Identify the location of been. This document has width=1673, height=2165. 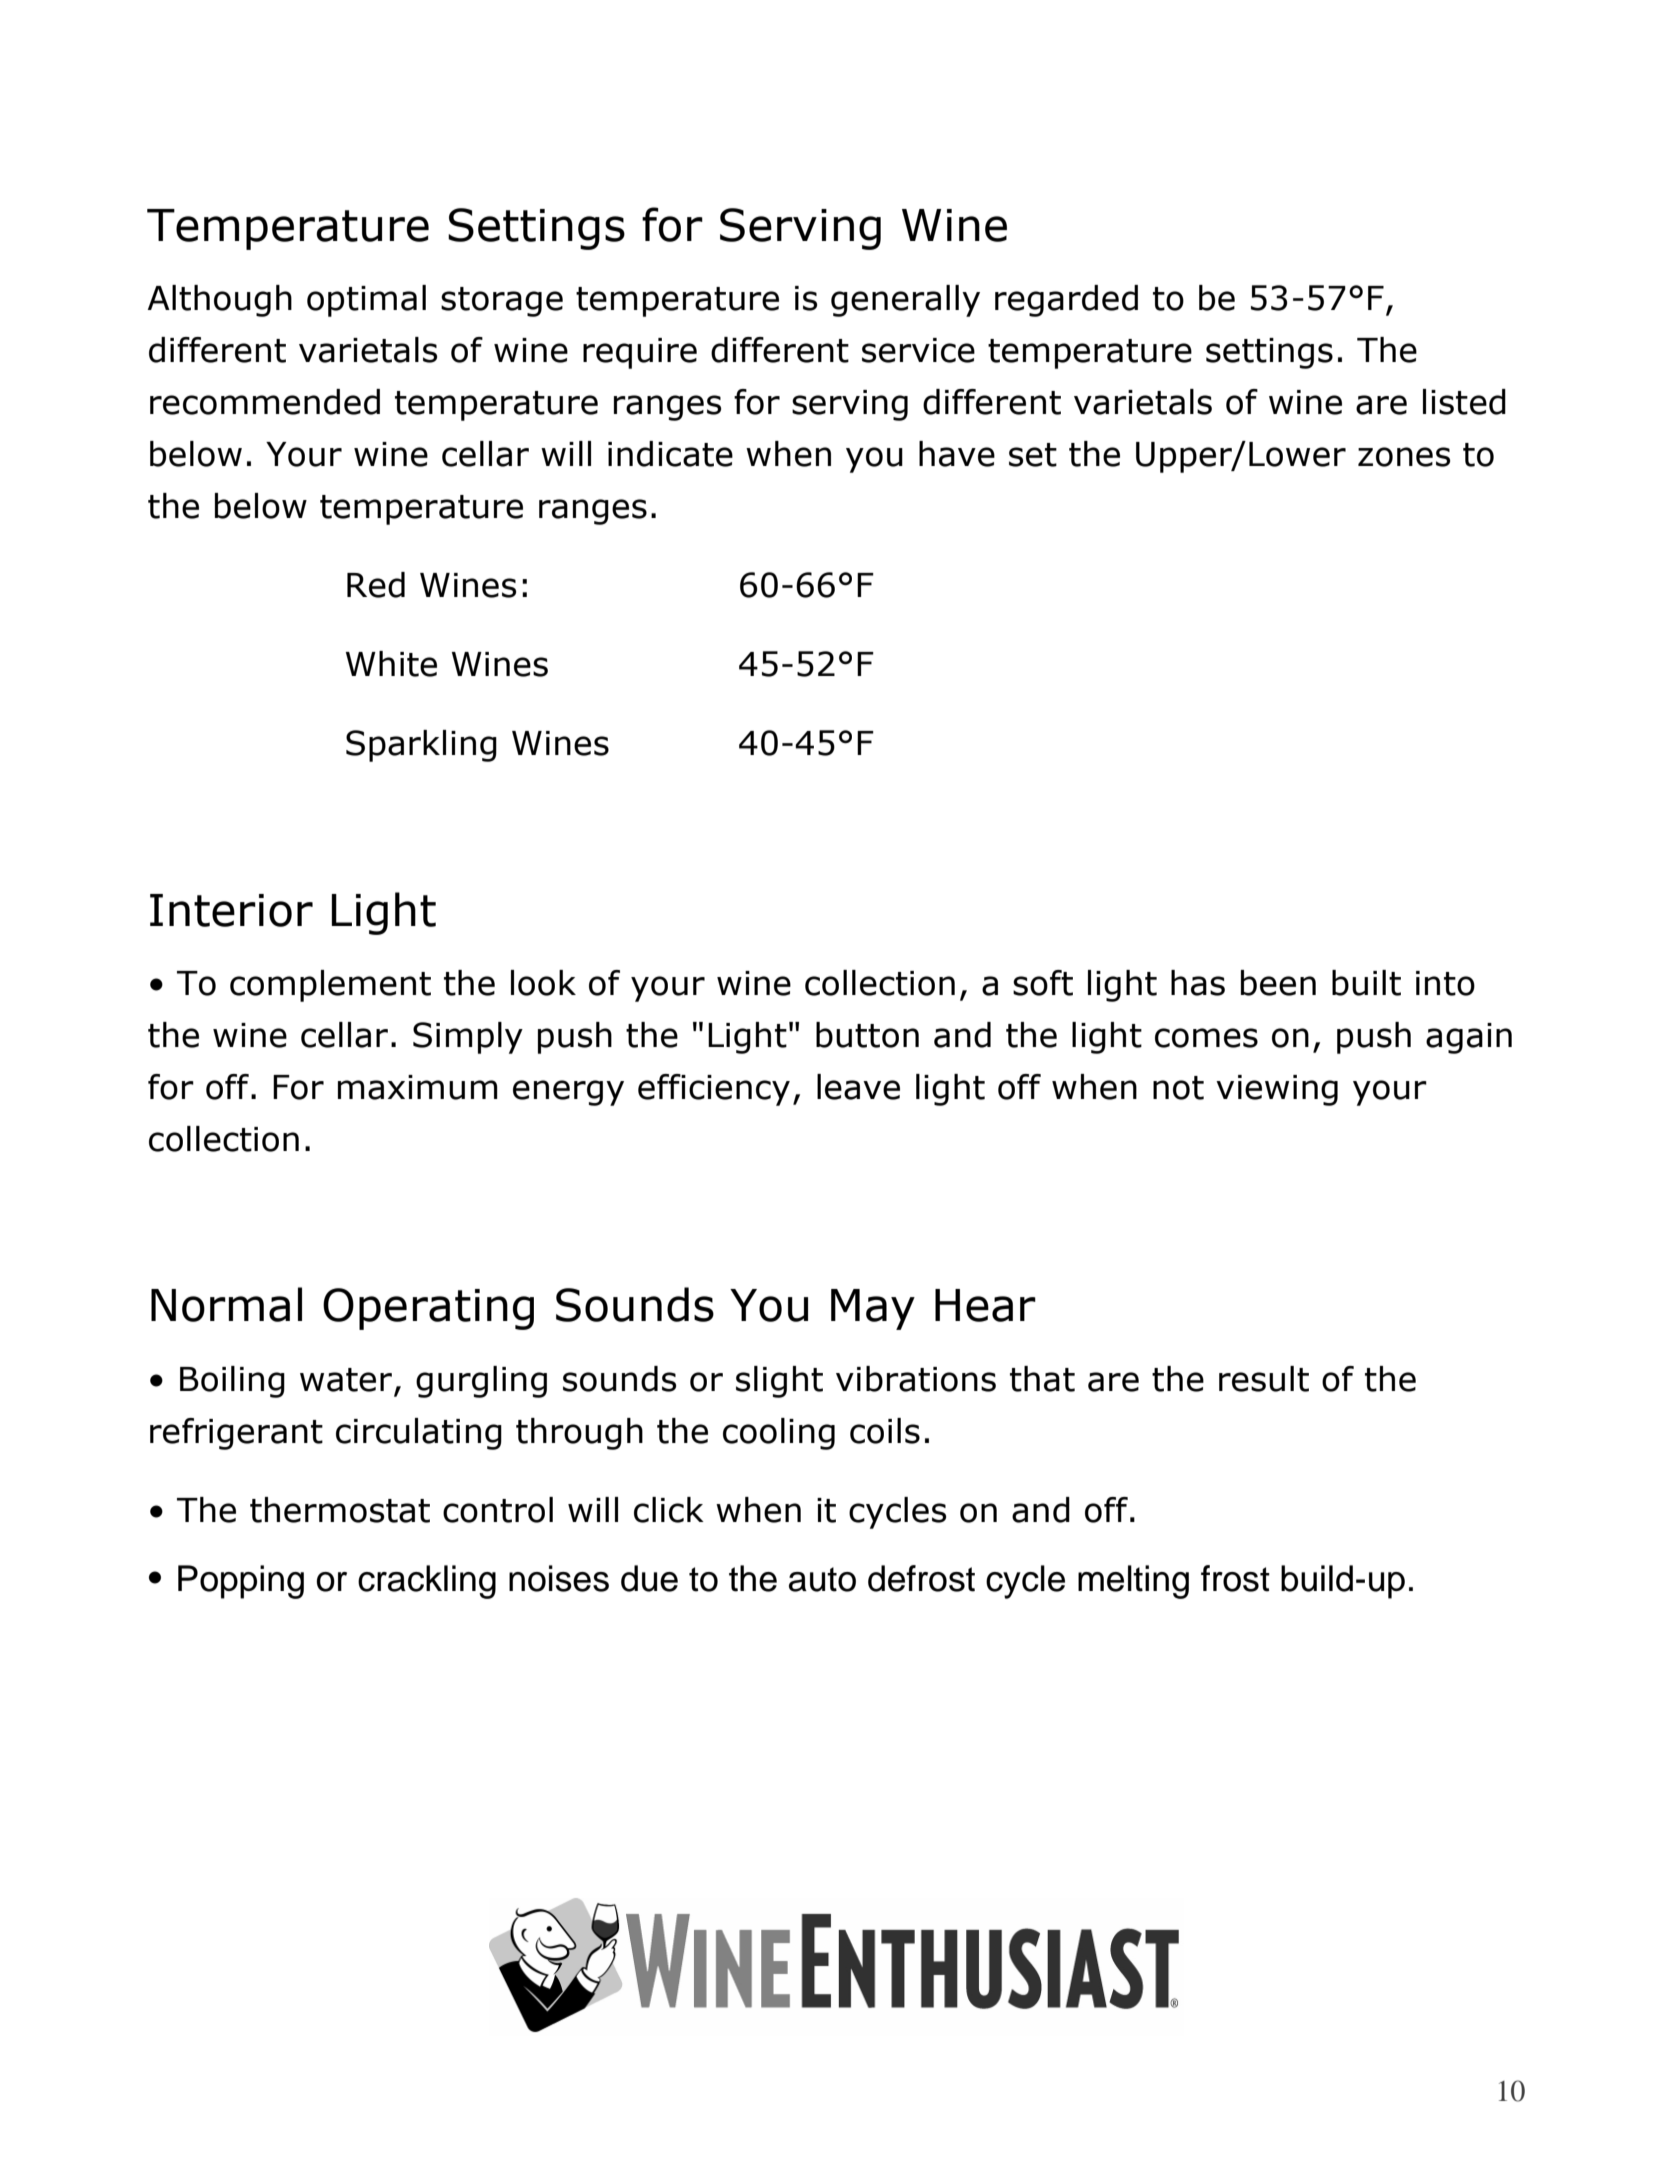
(1278, 983).
